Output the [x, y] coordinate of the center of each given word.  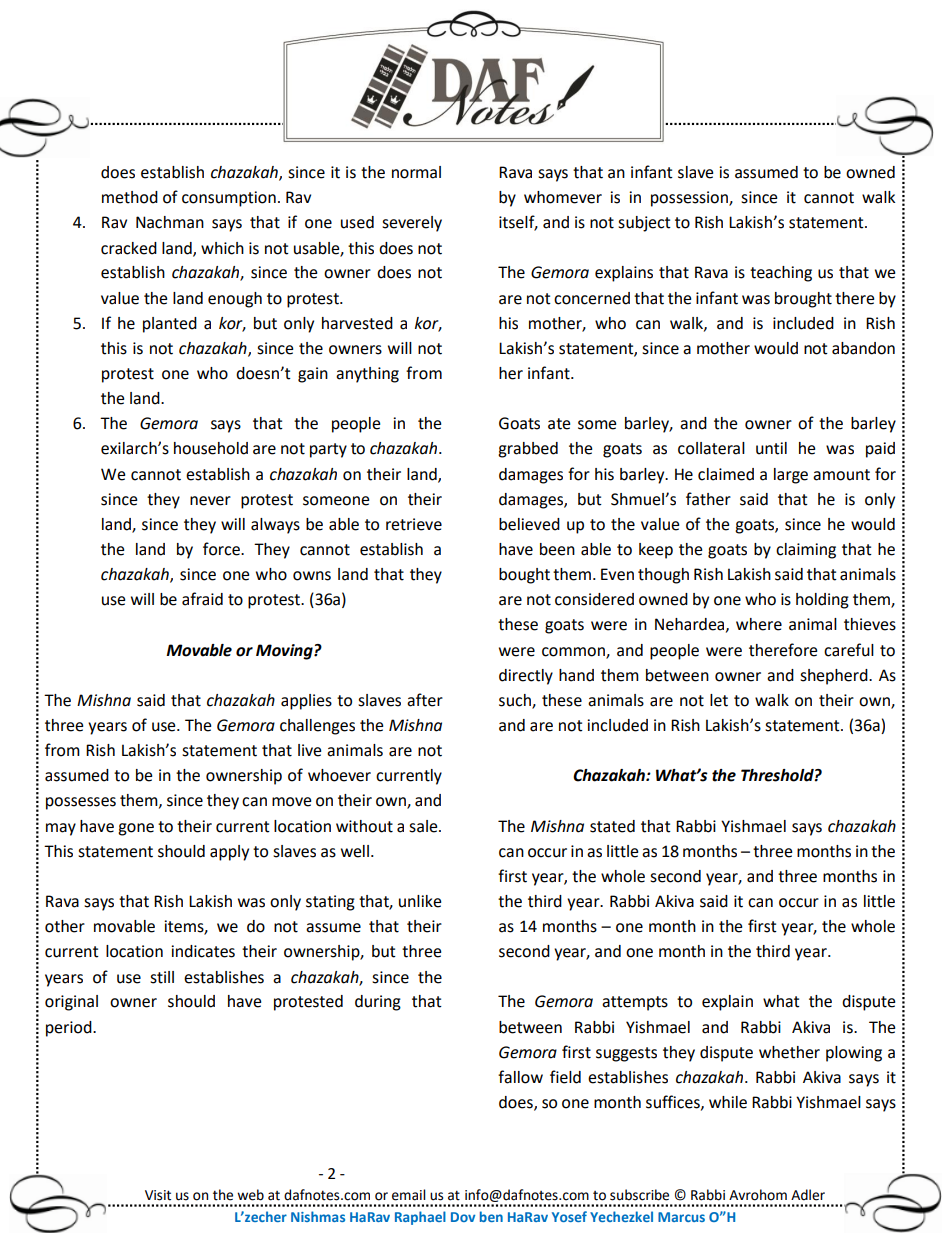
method [130, 197]
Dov [463, 1217]
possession [690, 199]
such [516, 701]
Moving [285, 652]
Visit [158, 1195]
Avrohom [758, 1195]
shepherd [835, 677]
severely [412, 224]
